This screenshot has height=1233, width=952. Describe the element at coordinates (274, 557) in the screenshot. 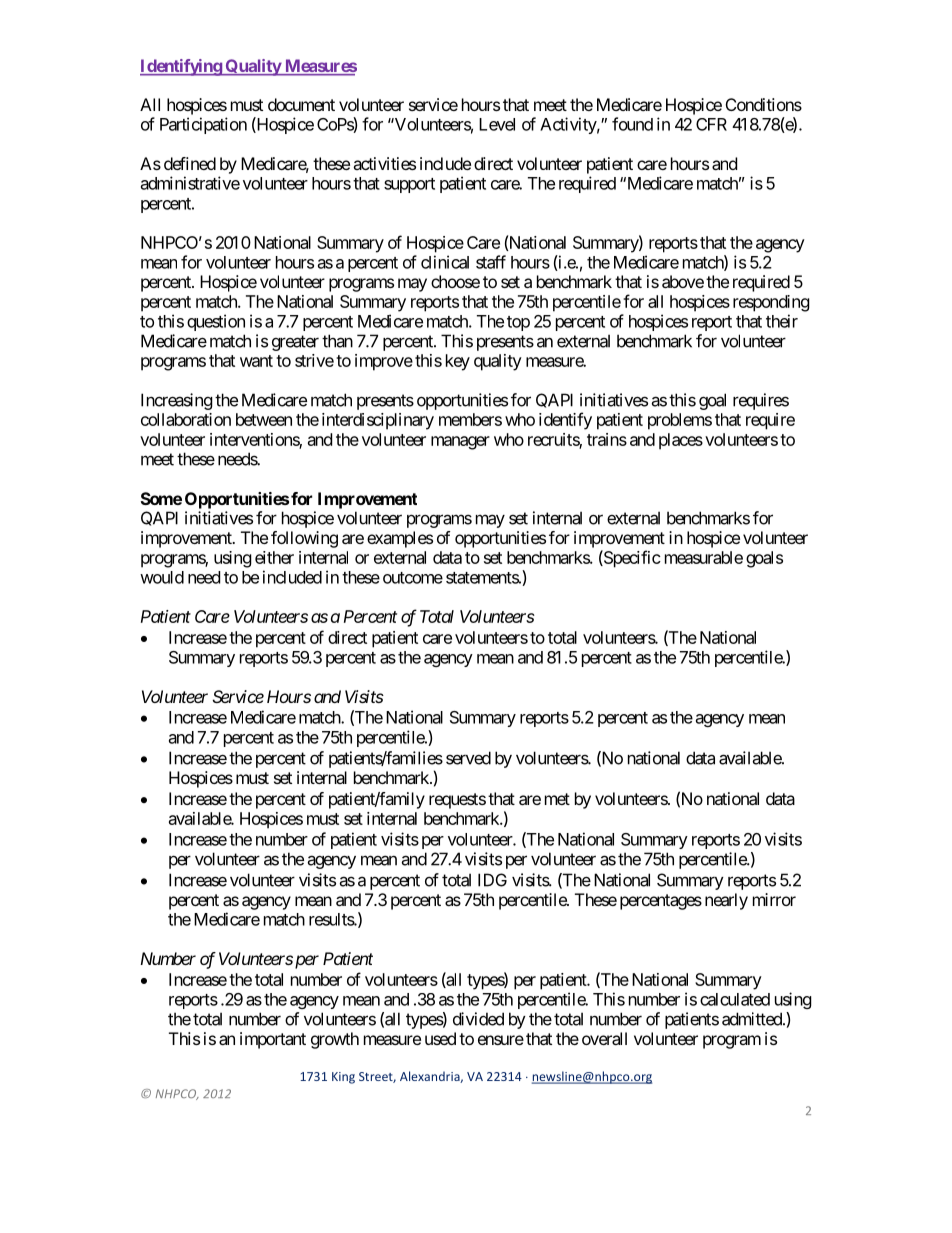

I see `either` at that location.
